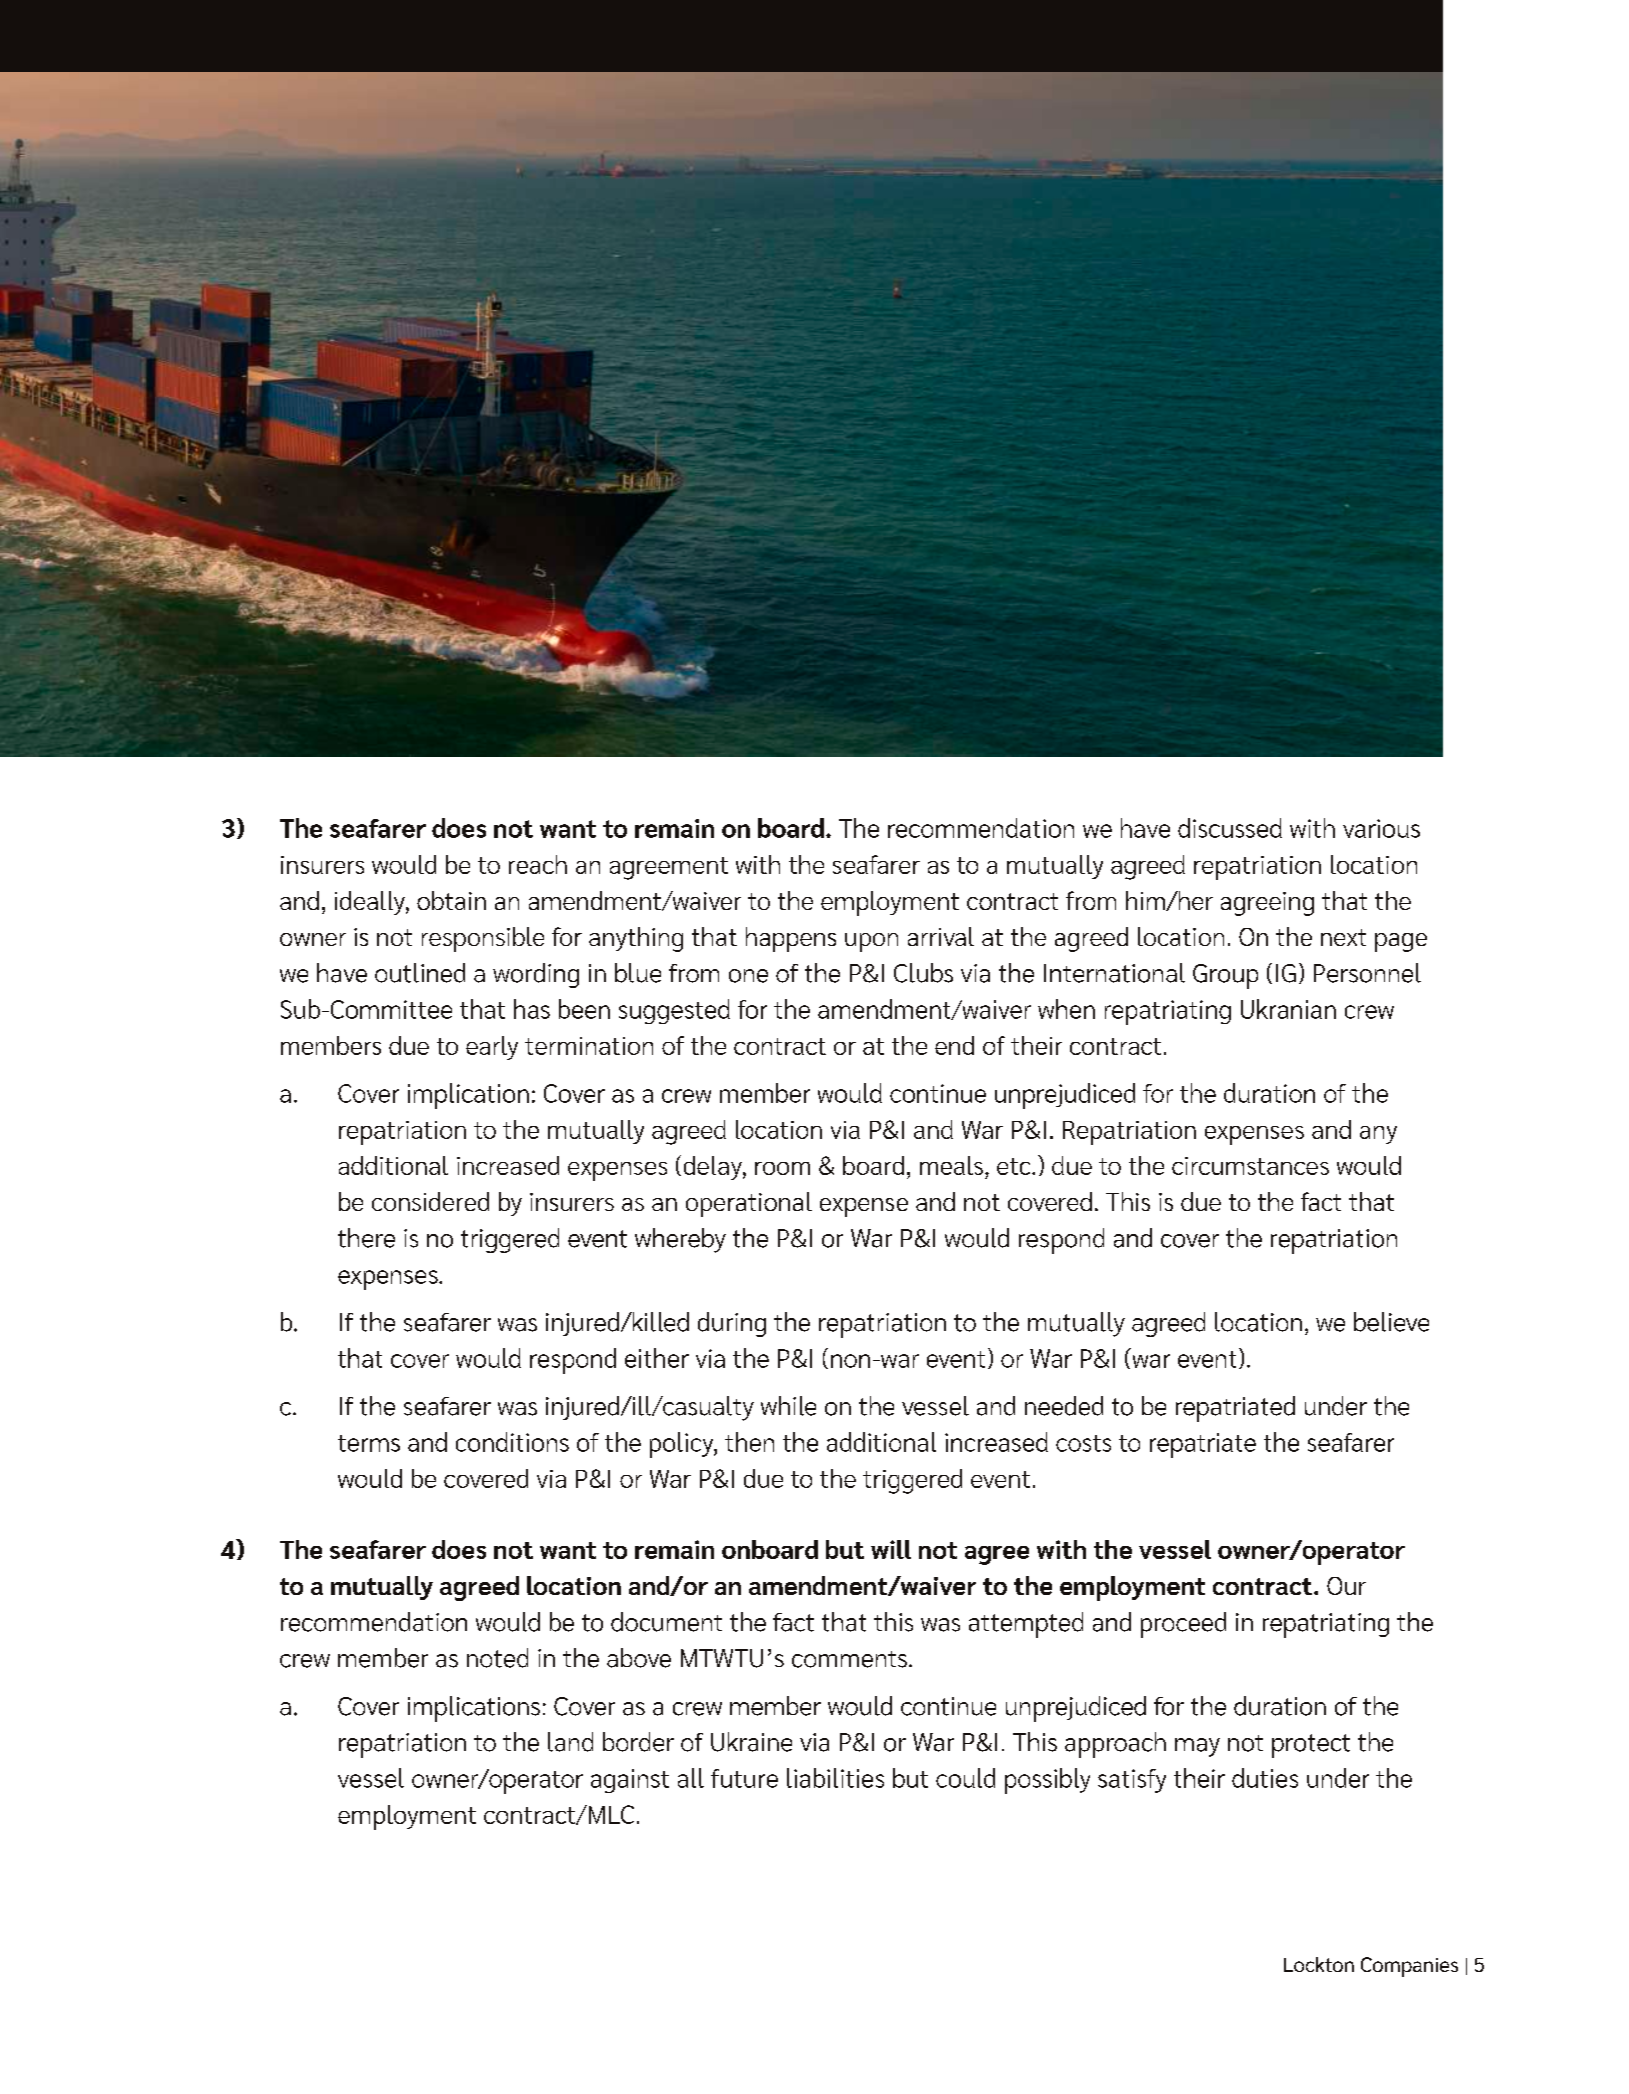 This screenshot has height=2094, width=1629. What do you see at coordinates (941, 936) in the screenshot?
I see `arrival` at bounding box center [941, 936].
